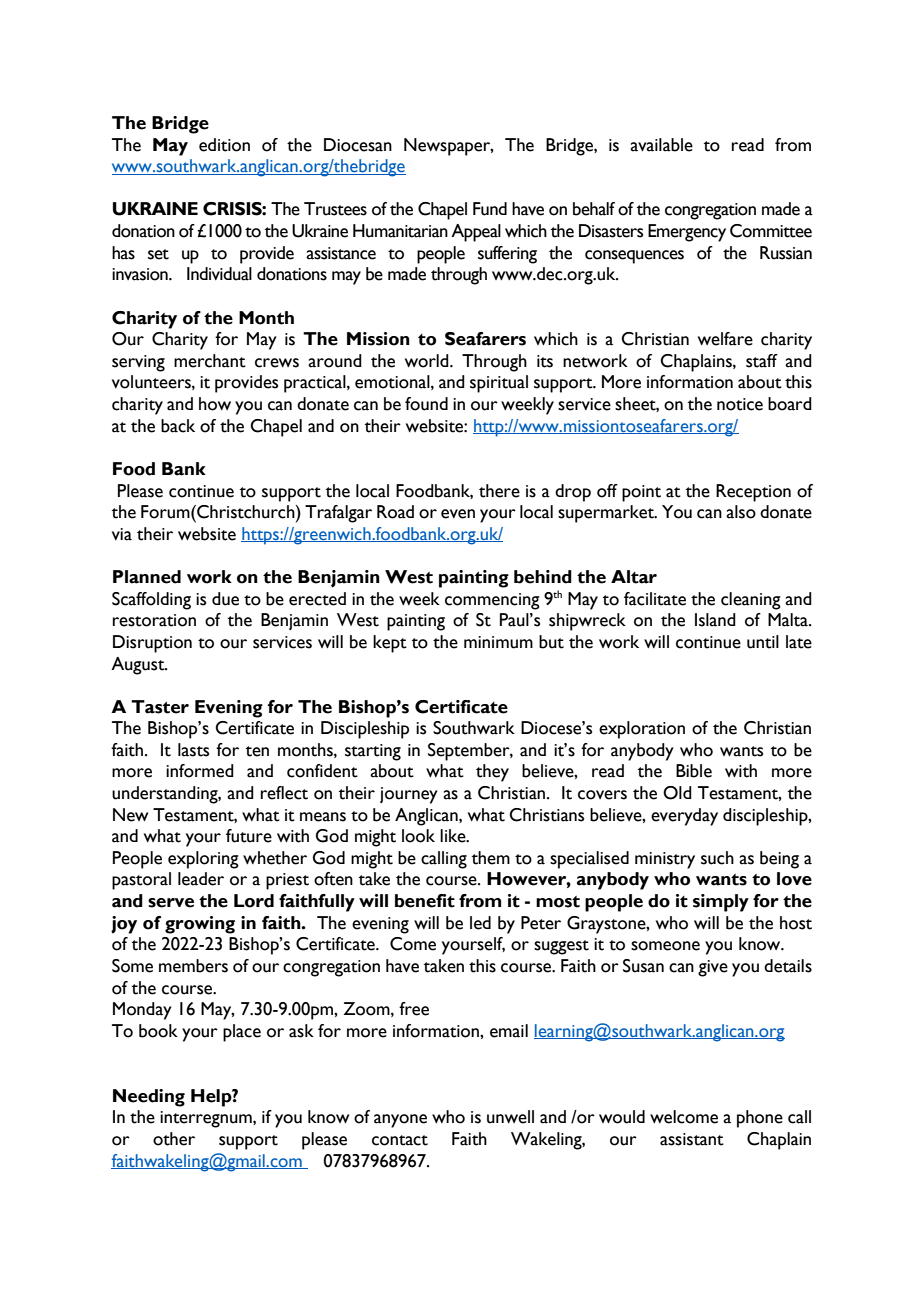 The height and width of the screenshot is (1308, 924). Describe the element at coordinates (490, 209) in the screenshot. I see `Fund` at that location.
